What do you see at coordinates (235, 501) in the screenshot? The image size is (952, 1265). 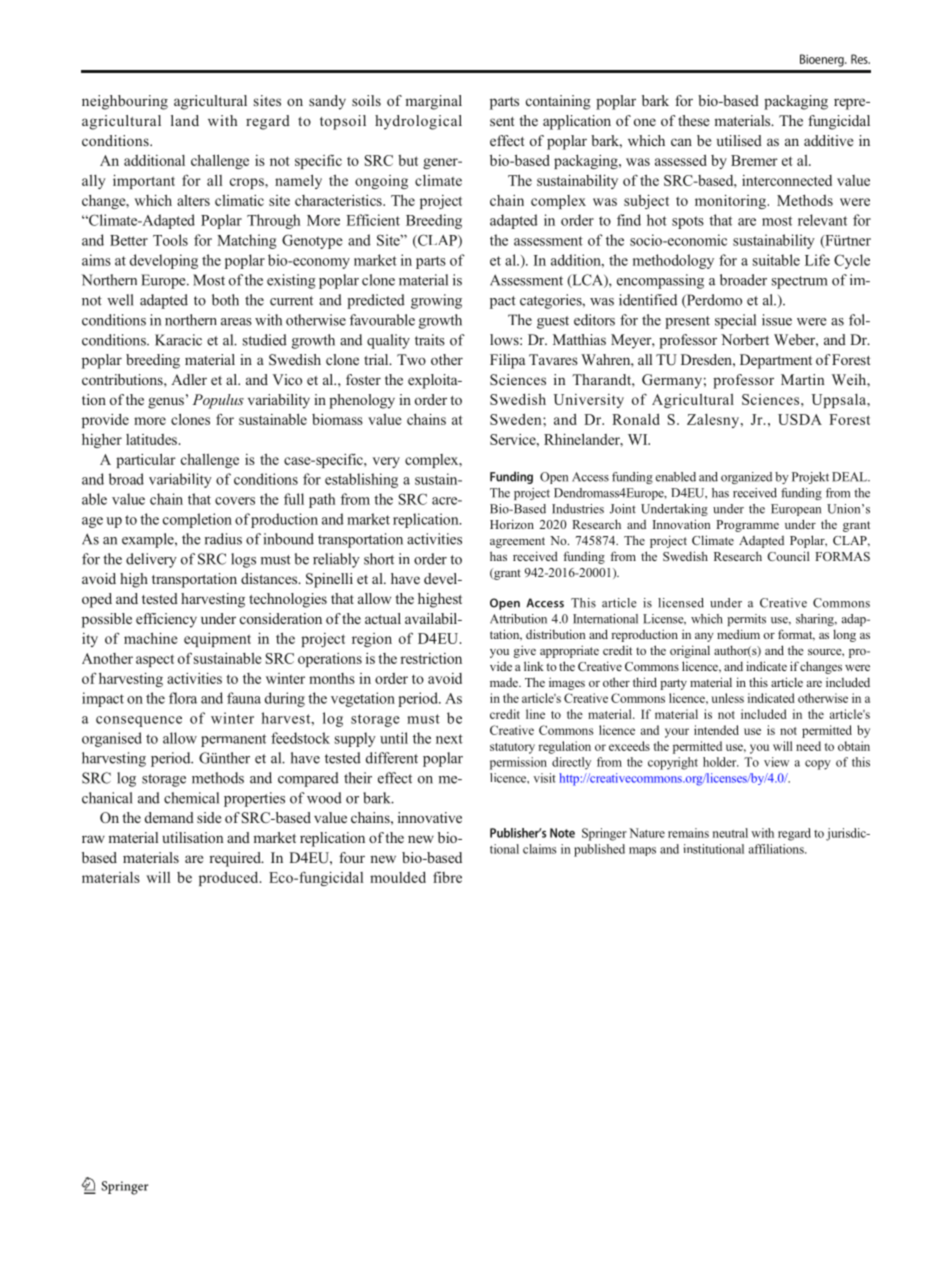 I see `covers` at bounding box center [235, 501].
